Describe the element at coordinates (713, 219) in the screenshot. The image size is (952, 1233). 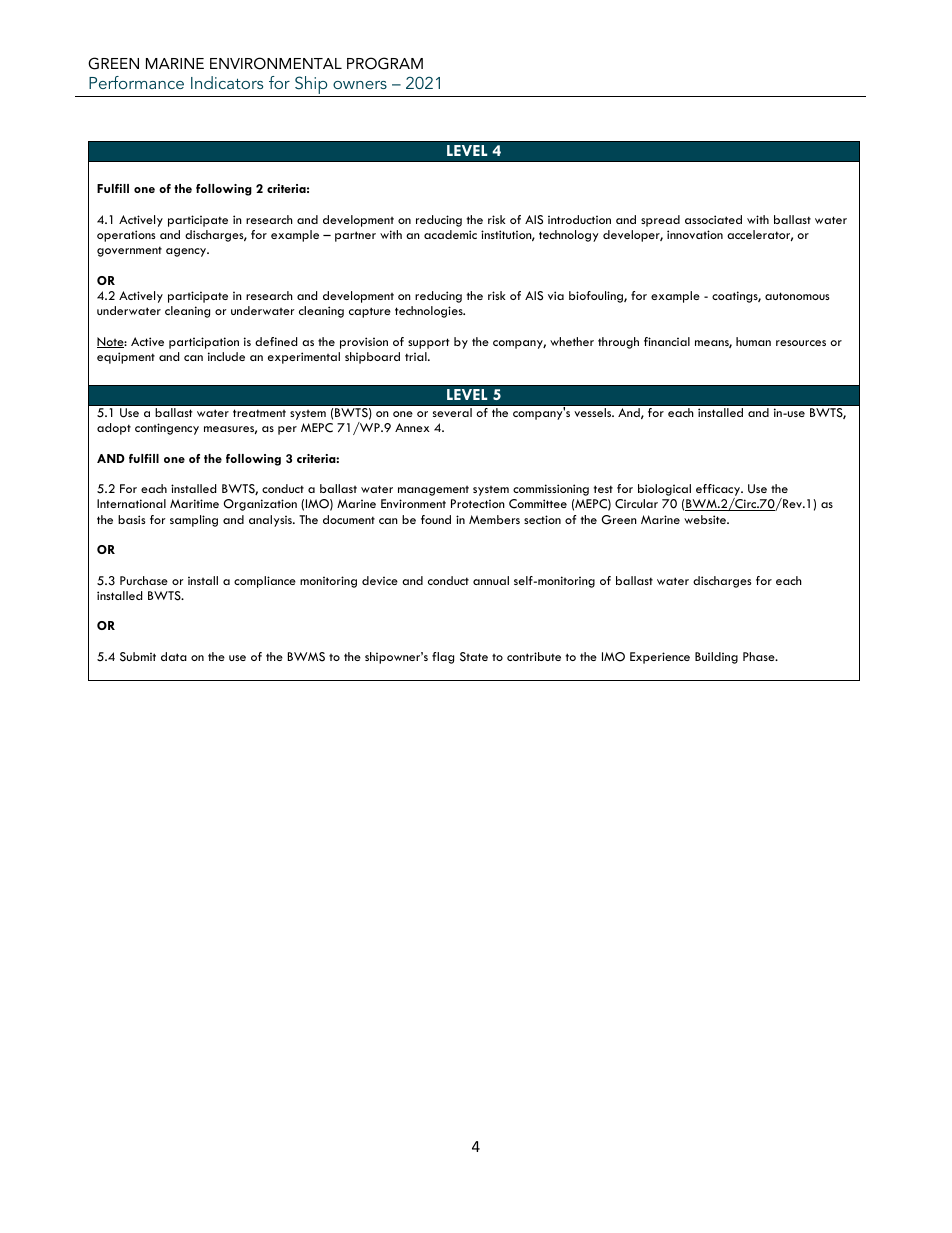
I see `associated` at that location.
